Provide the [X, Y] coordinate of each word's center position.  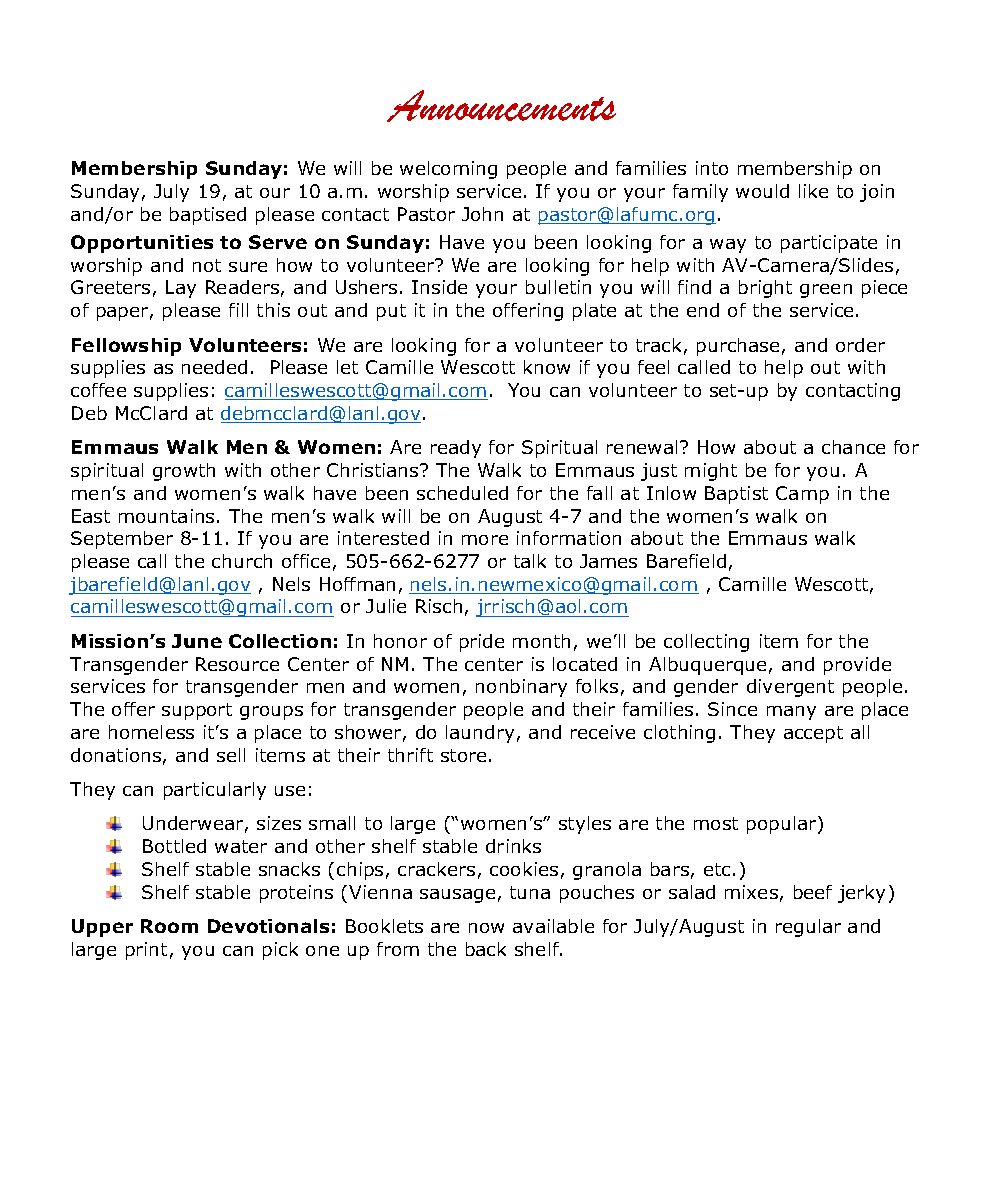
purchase [738, 347]
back [486, 949]
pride [482, 643]
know [547, 367]
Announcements [501, 106]
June [197, 641]
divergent [790, 688]
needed [214, 367]
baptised [208, 216]
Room [169, 926]
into [712, 168]
